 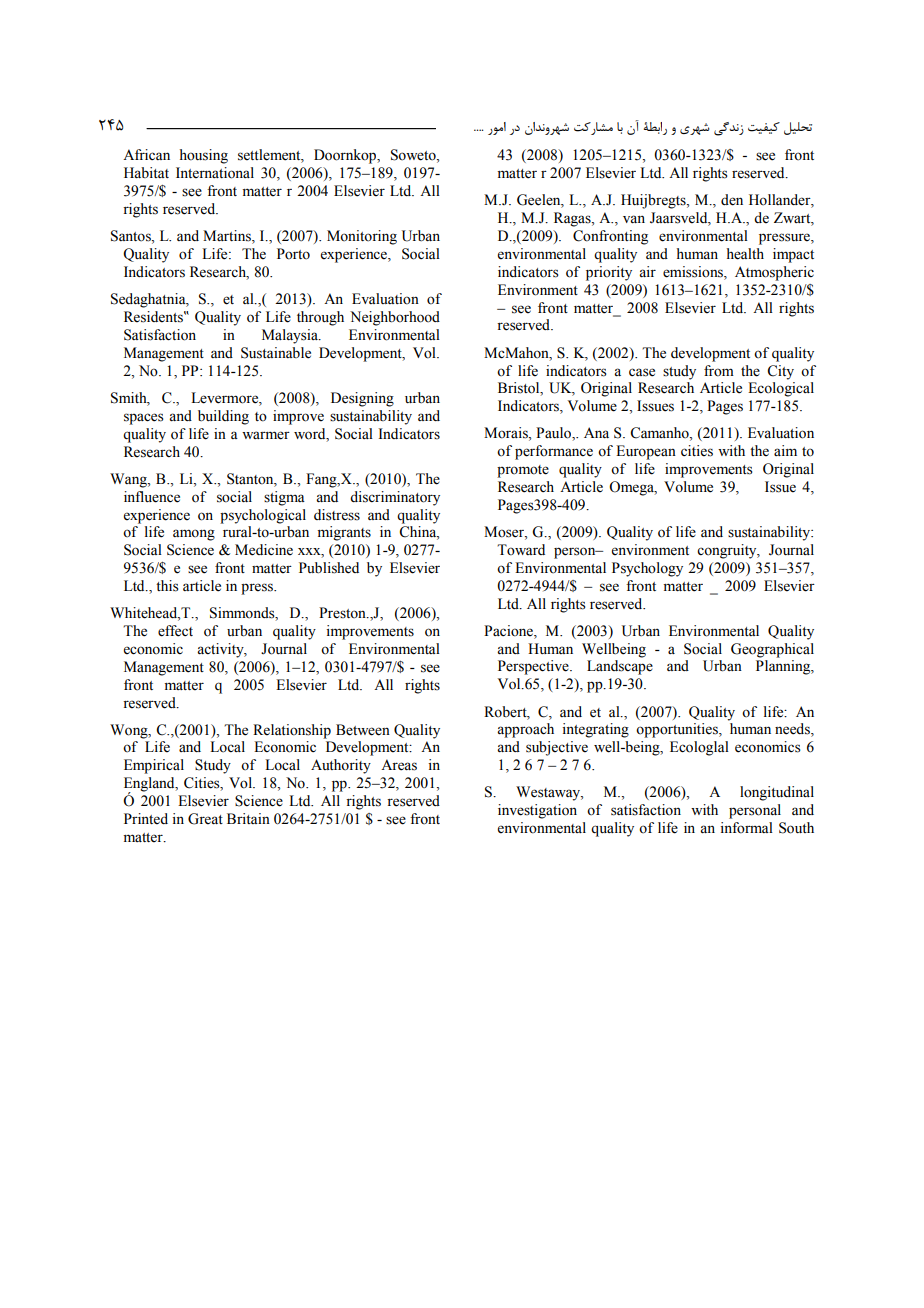 I want to click on Neighborhood, so click(x=395, y=318).
